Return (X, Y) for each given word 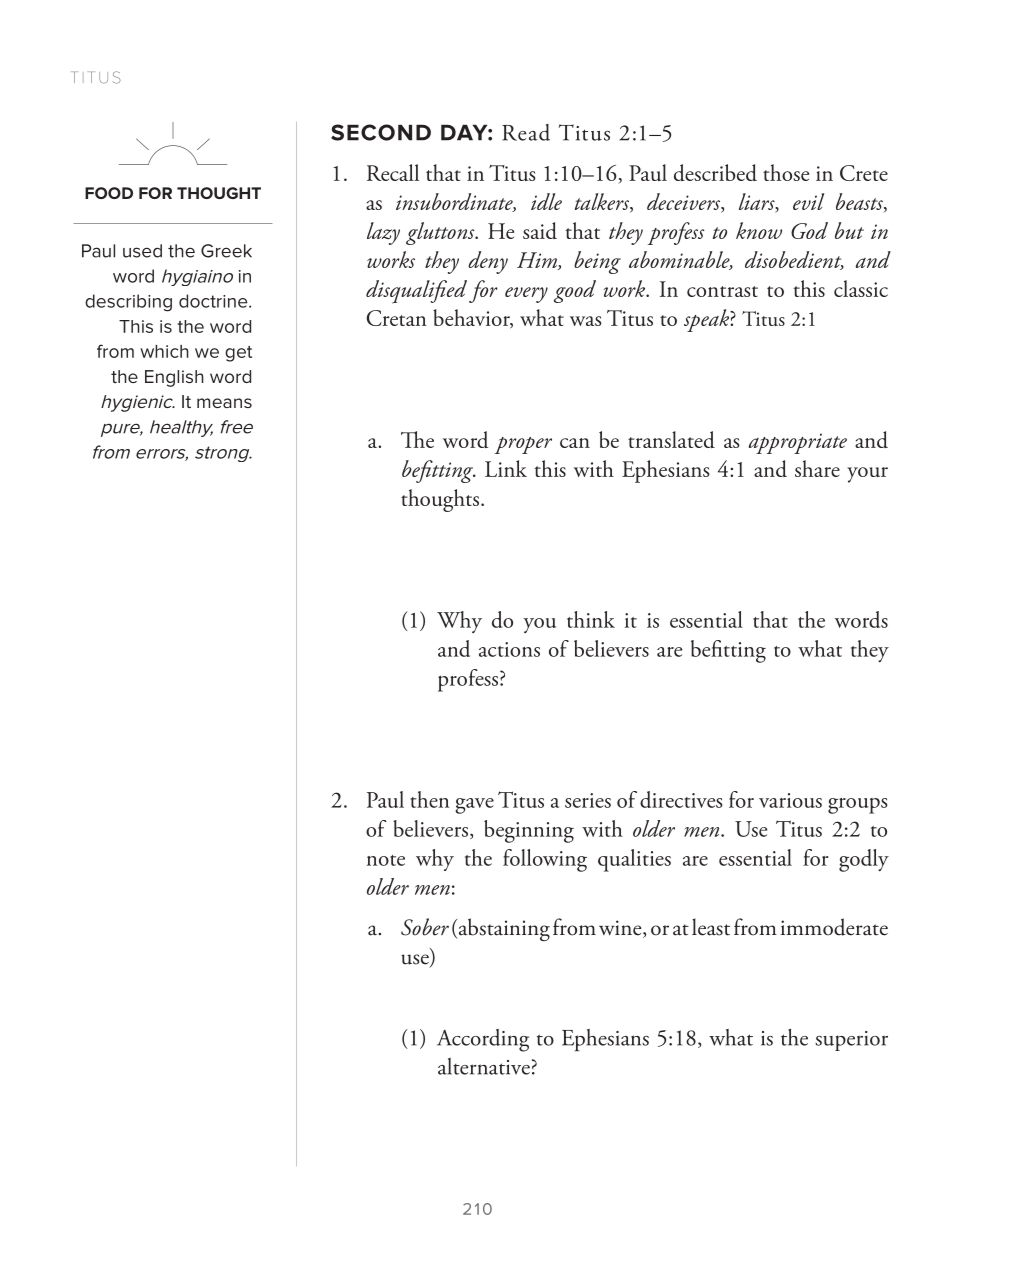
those (786, 172)
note (386, 860)
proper (523, 445)
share (817, 468)
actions (509, 649)
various (790, 800)
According (483, 1040)
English (174, 378)
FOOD (109, 193)
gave (474, 806)
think (591, 619)
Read (526, 132)
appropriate (797, 443)
